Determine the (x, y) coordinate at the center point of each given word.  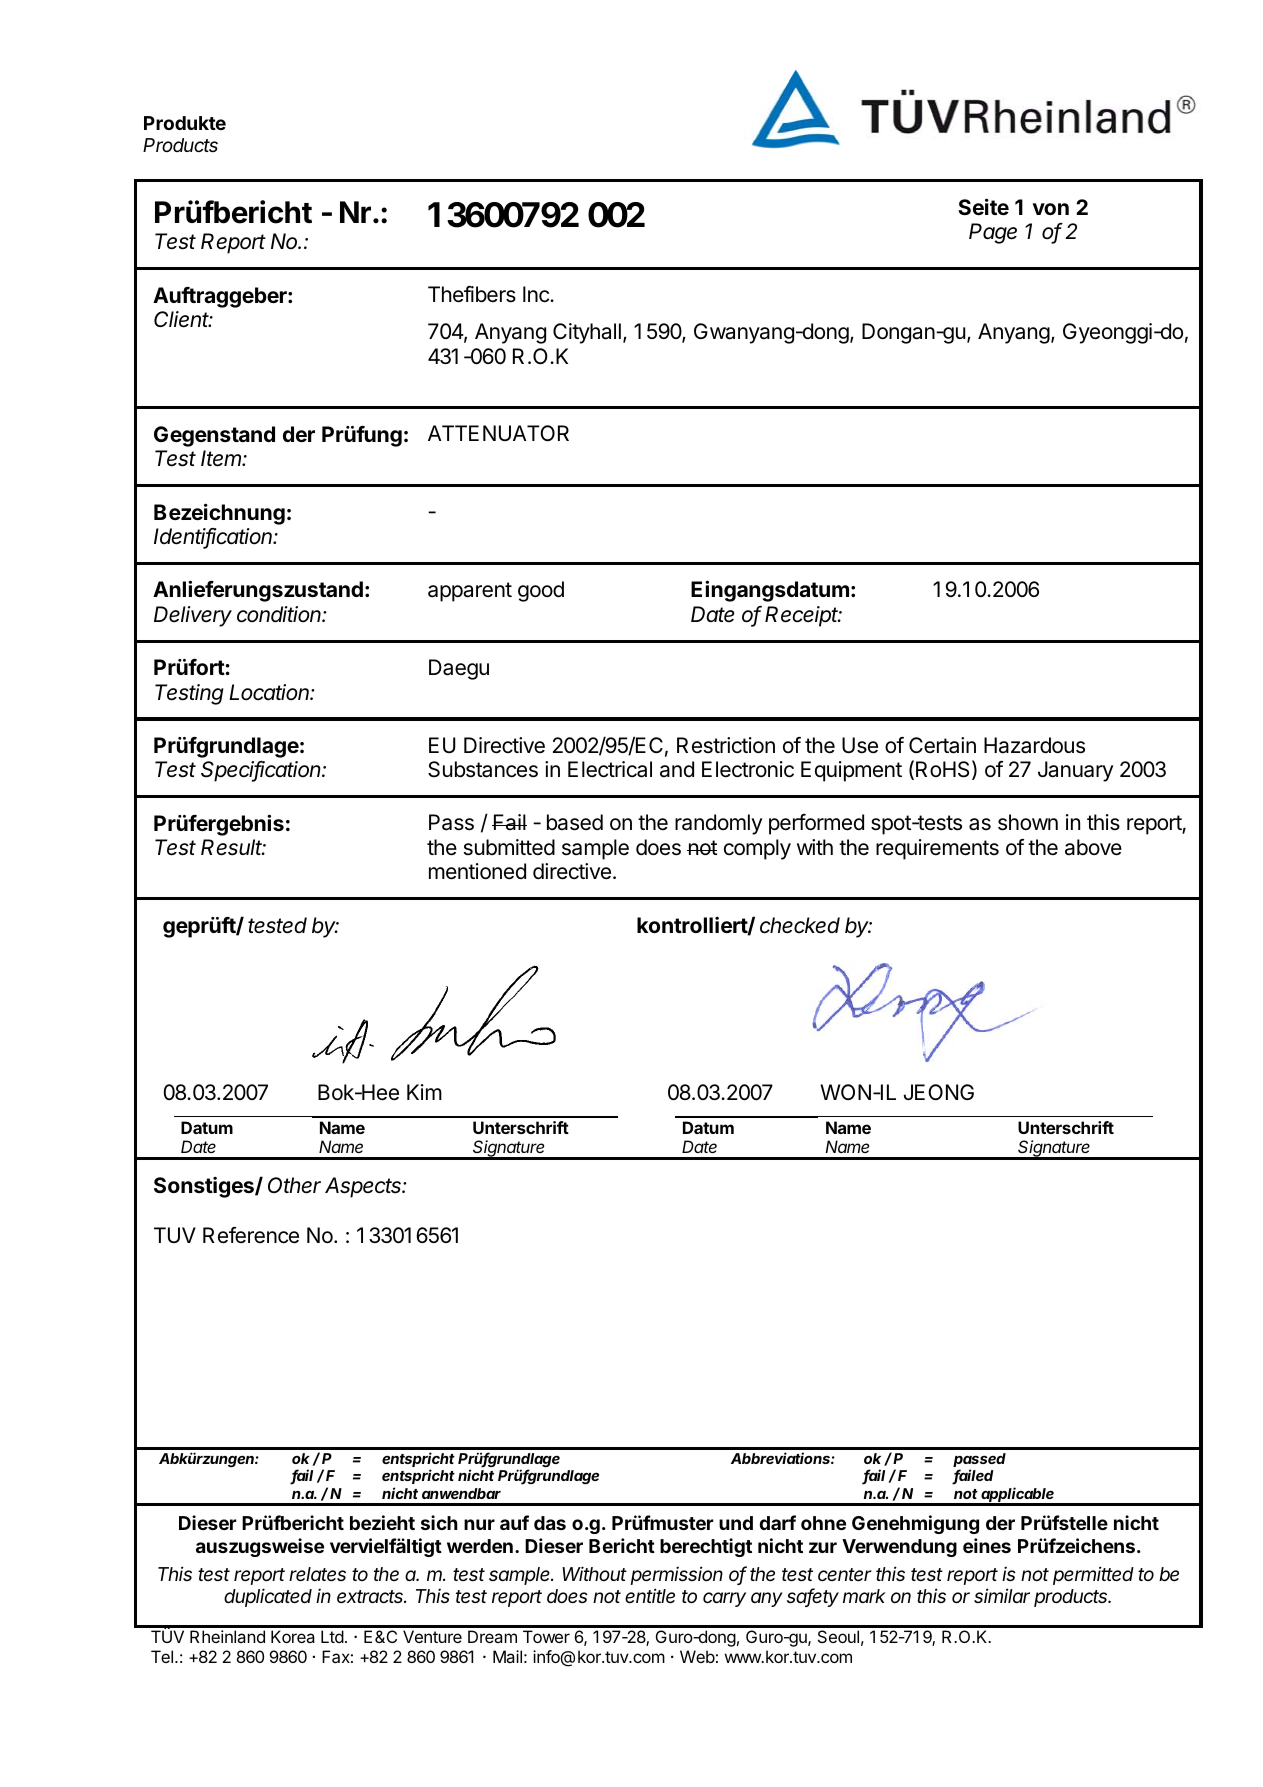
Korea (293, 1636)
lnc (537, 294)
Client (183, 319)
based (575, 822)
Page (993, 233)
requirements (937, 849)
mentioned (477, 871)
